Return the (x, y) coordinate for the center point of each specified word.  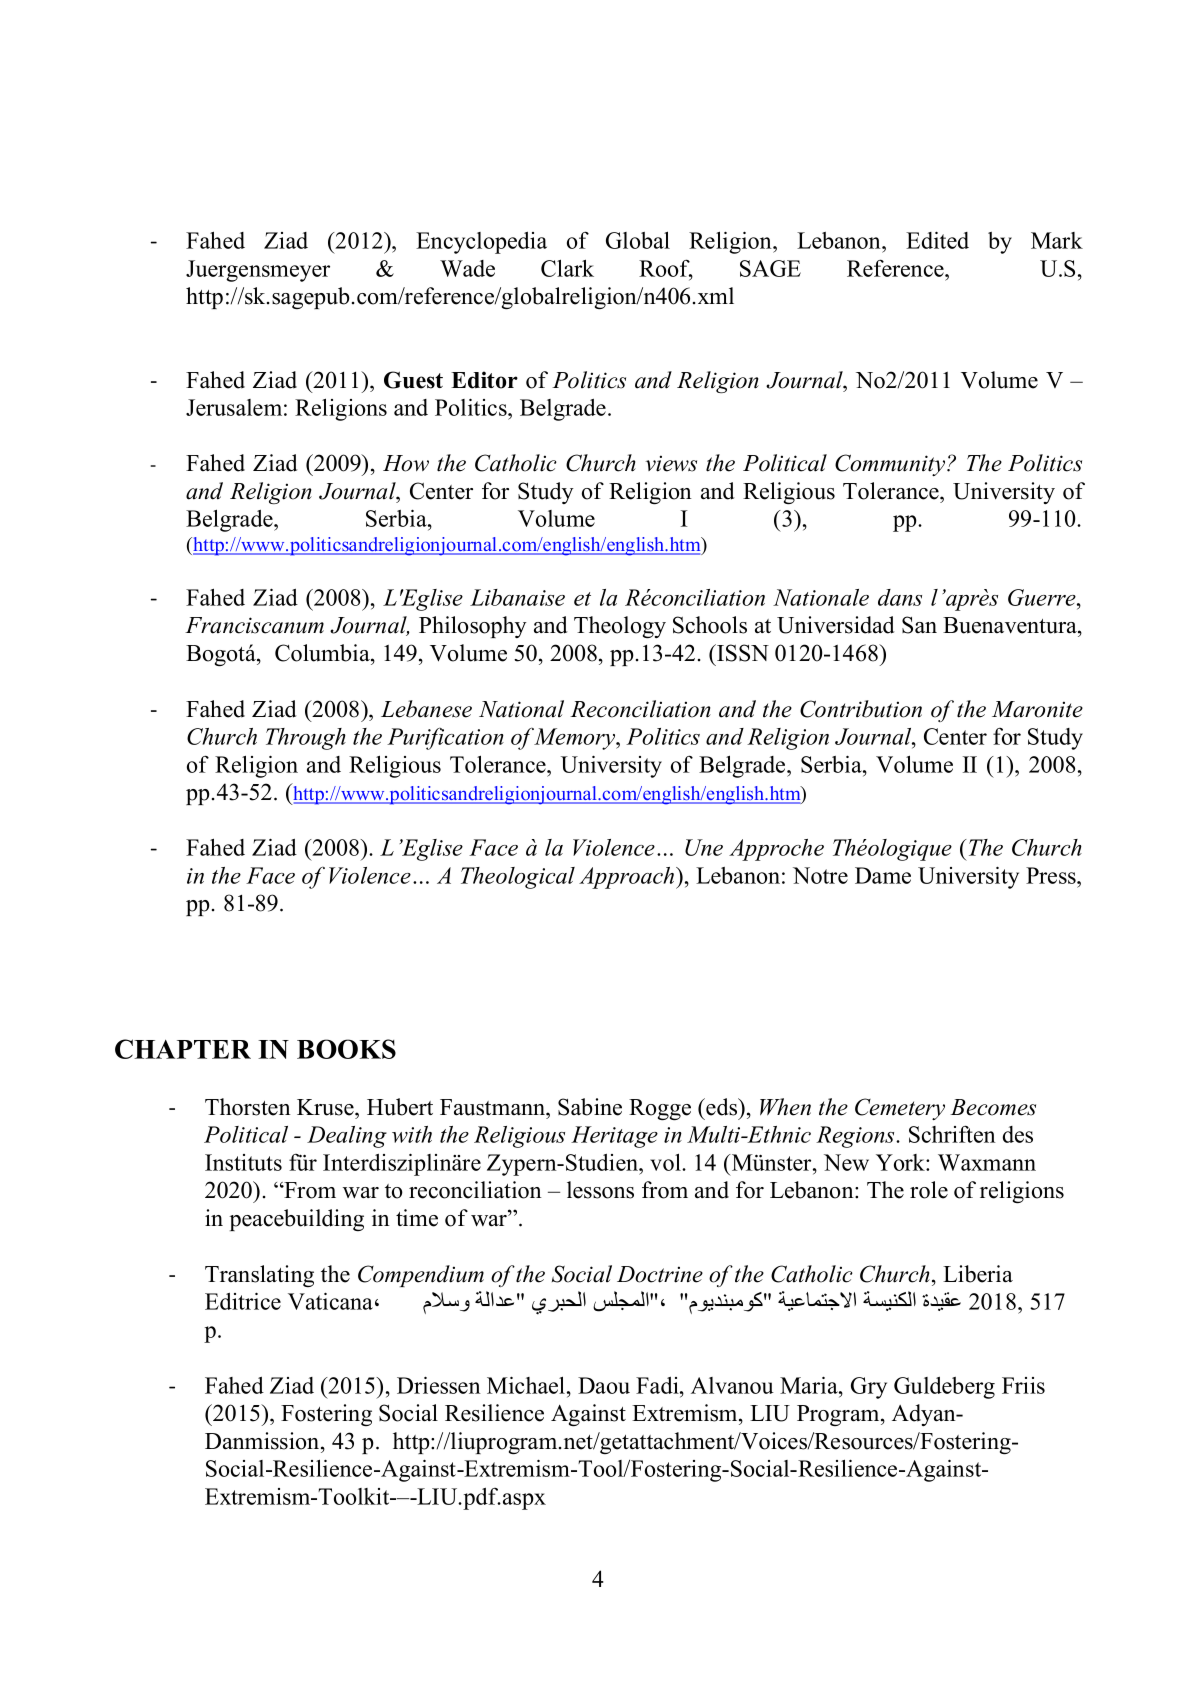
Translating (259, 1276)
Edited (937, 240)
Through (306, 739)
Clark (567, 268)
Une (704, 847)
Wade (467, 268)
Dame (883, 875)
